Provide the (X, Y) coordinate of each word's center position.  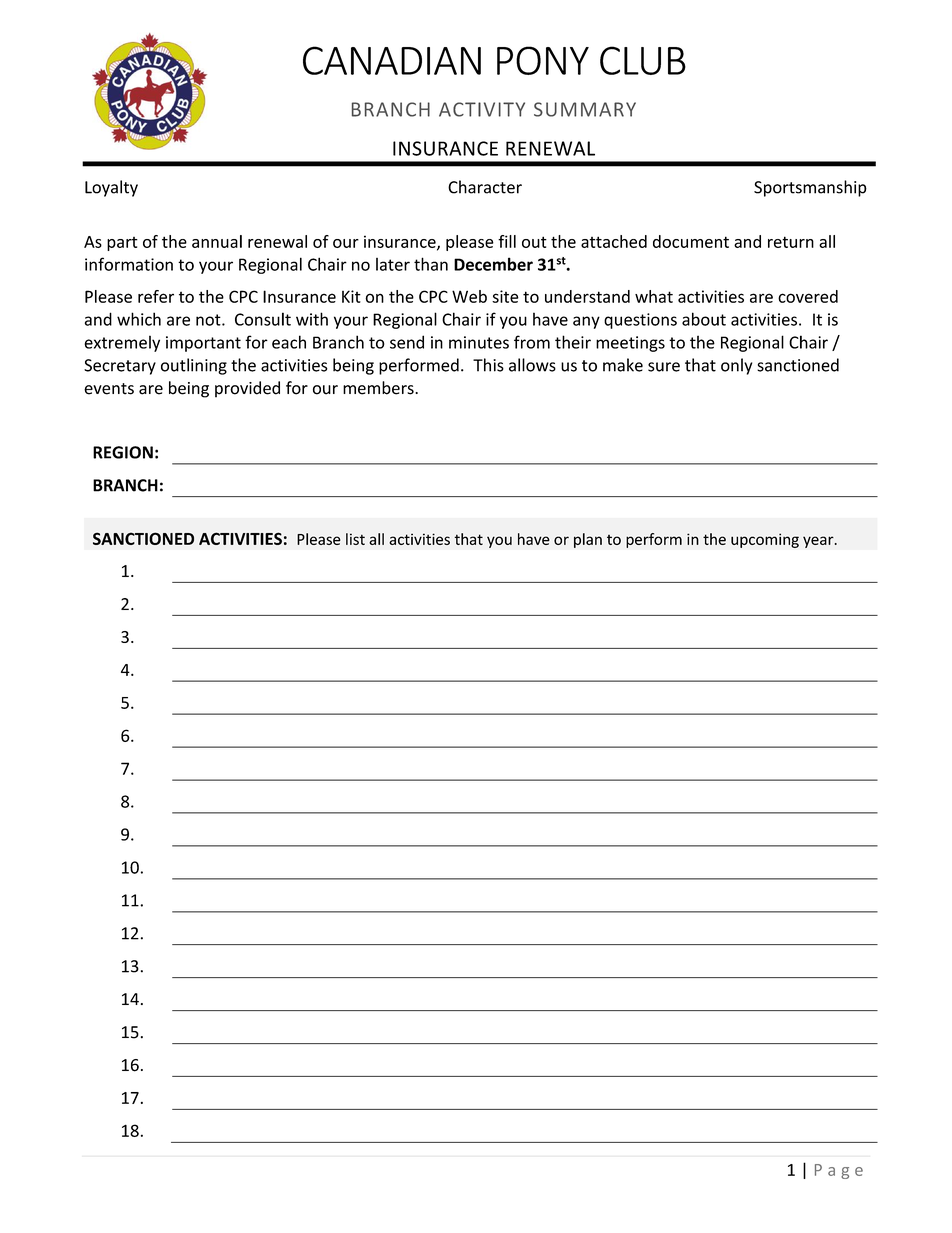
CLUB (643, 60)
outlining (194, 366)
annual (217, 241)
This (488, 365)
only (736, 366)
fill (507, 241)
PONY (543, 60)
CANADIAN (392, 60)
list (355, 539)
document (691, 241)
